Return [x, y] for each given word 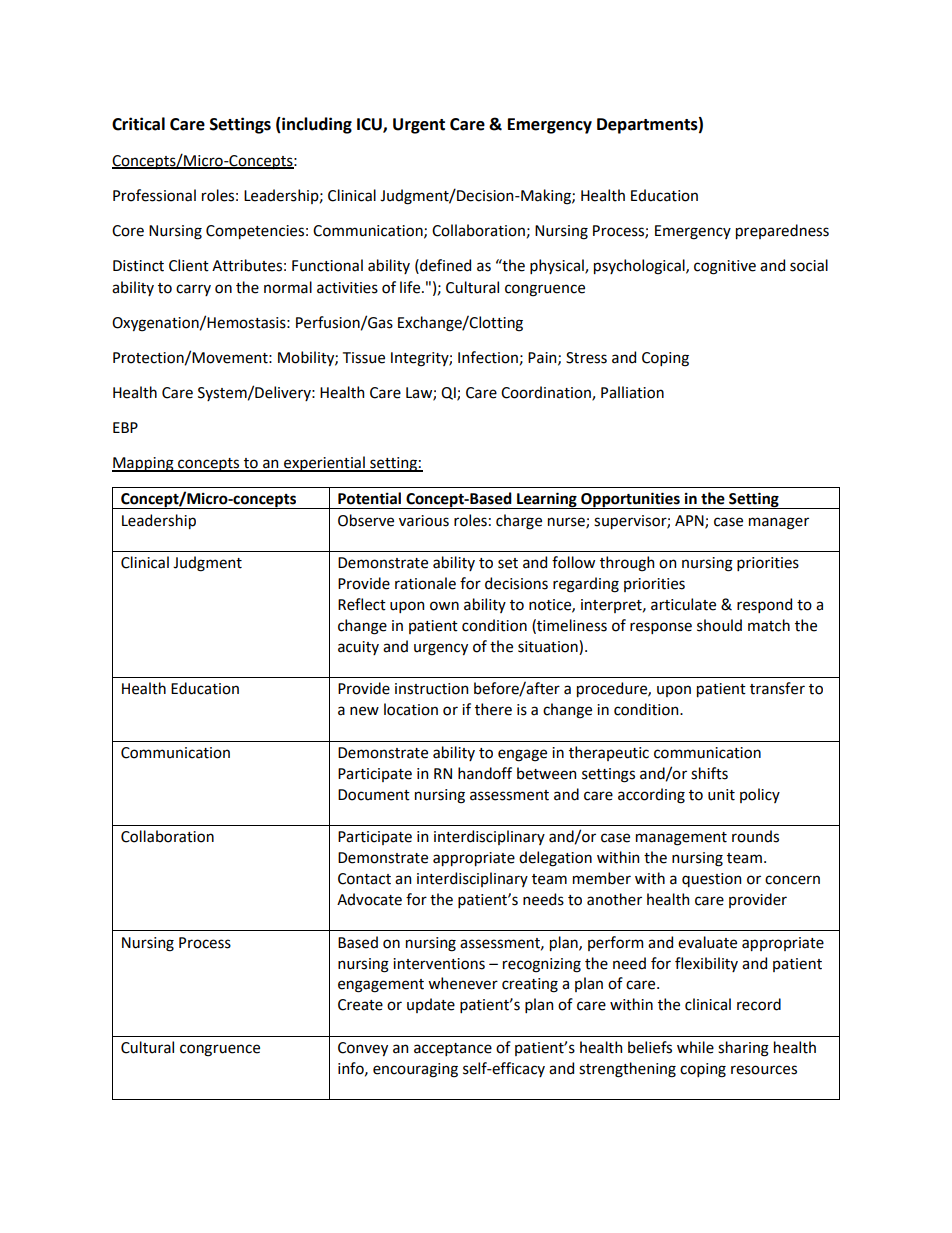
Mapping [144, 464]
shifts [709, 773]
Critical [138, 124]
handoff [485, 773]
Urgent [419, 126]
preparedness [782, 231]
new [364, 711]
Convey [363, 1049]
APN [690, 521]
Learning [547, 500]
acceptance [453, 1049]
